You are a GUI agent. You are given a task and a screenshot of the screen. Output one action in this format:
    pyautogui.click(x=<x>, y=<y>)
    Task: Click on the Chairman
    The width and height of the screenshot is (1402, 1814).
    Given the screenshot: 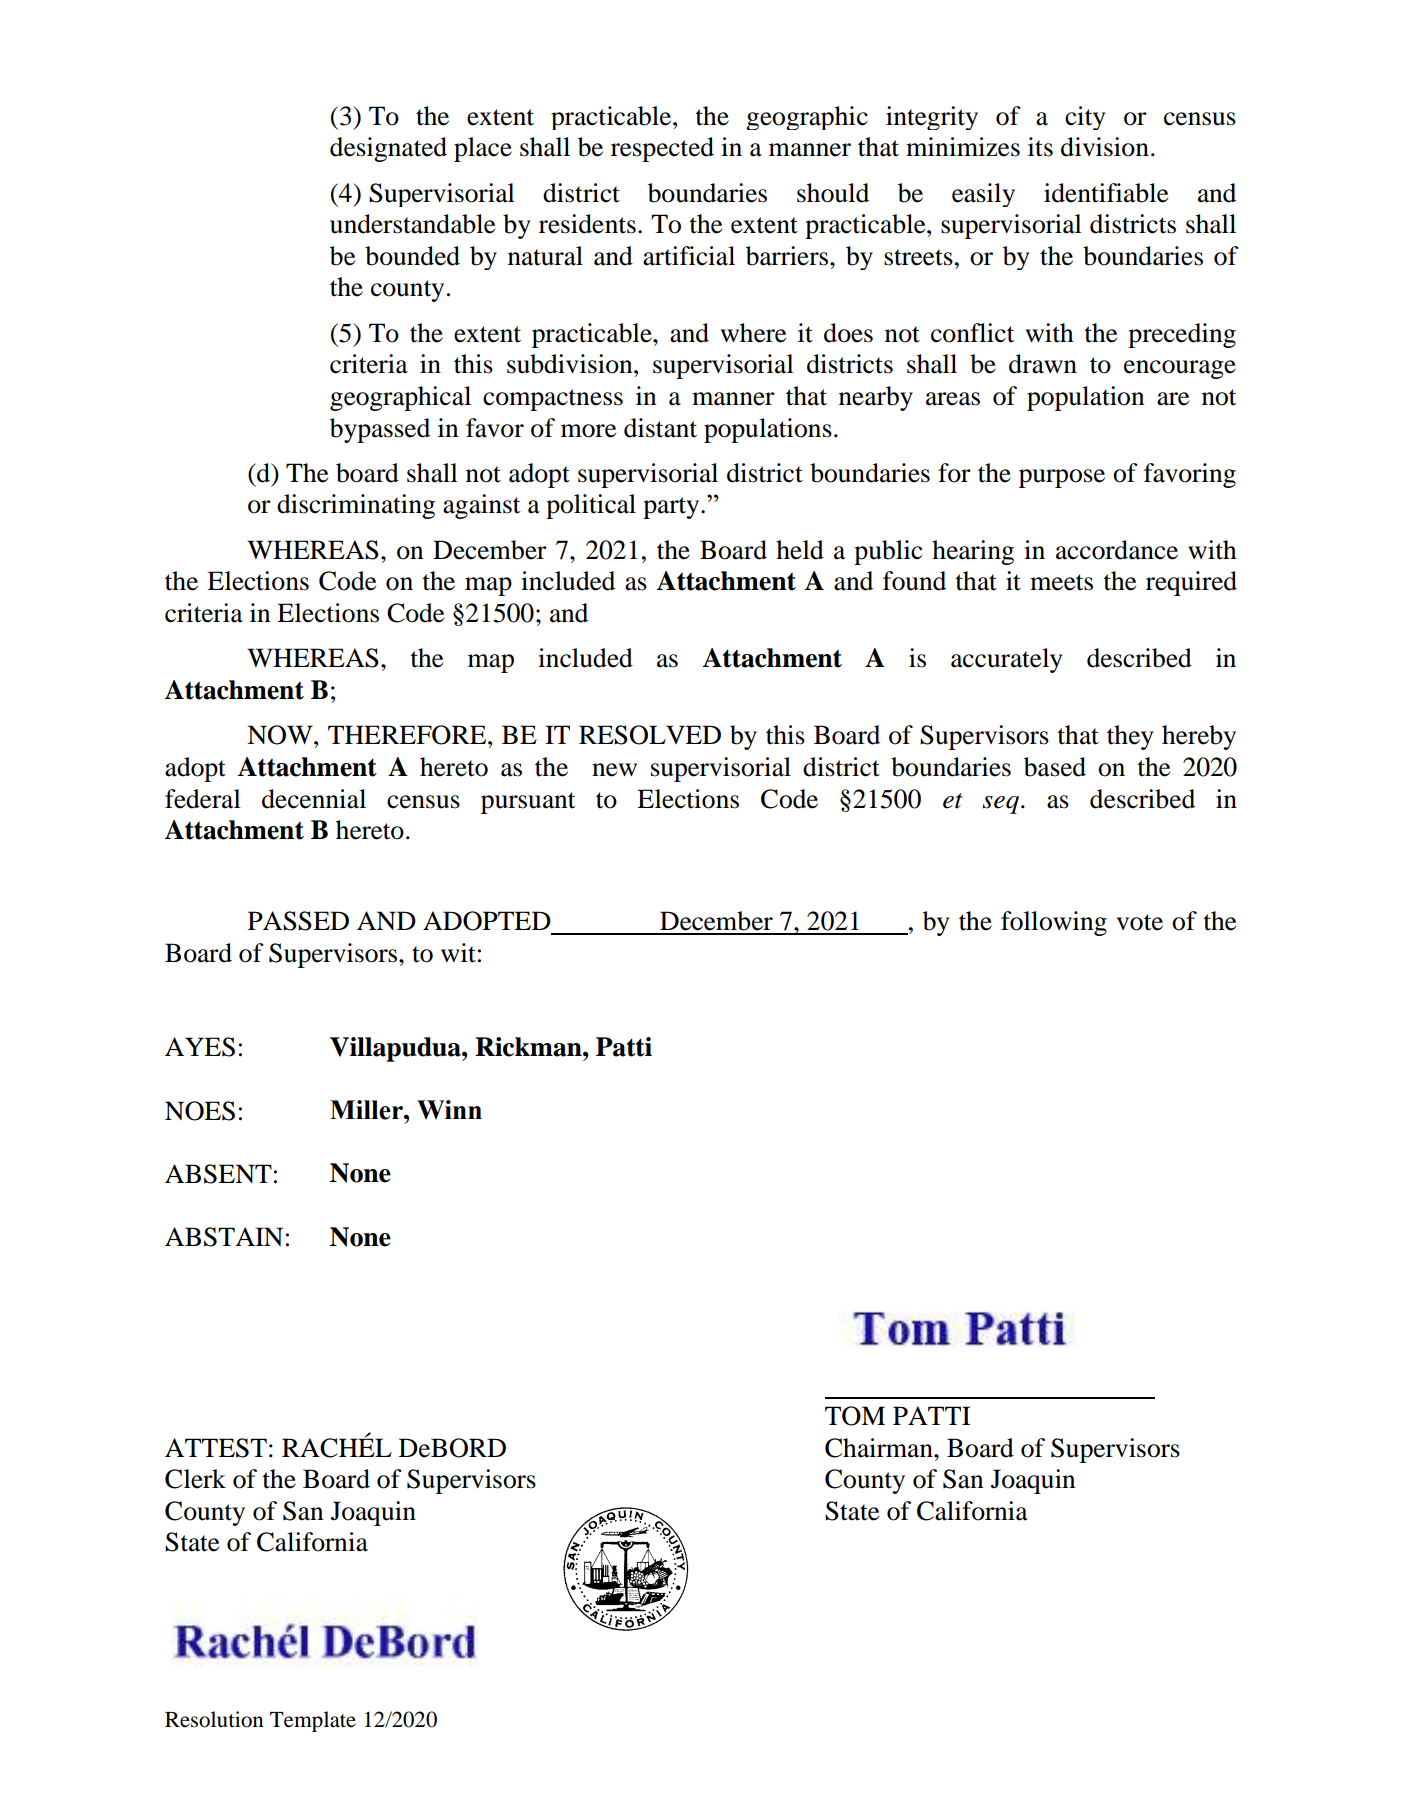 What is the action you would take?
    pyautogui.click(x=880, y=1448)
